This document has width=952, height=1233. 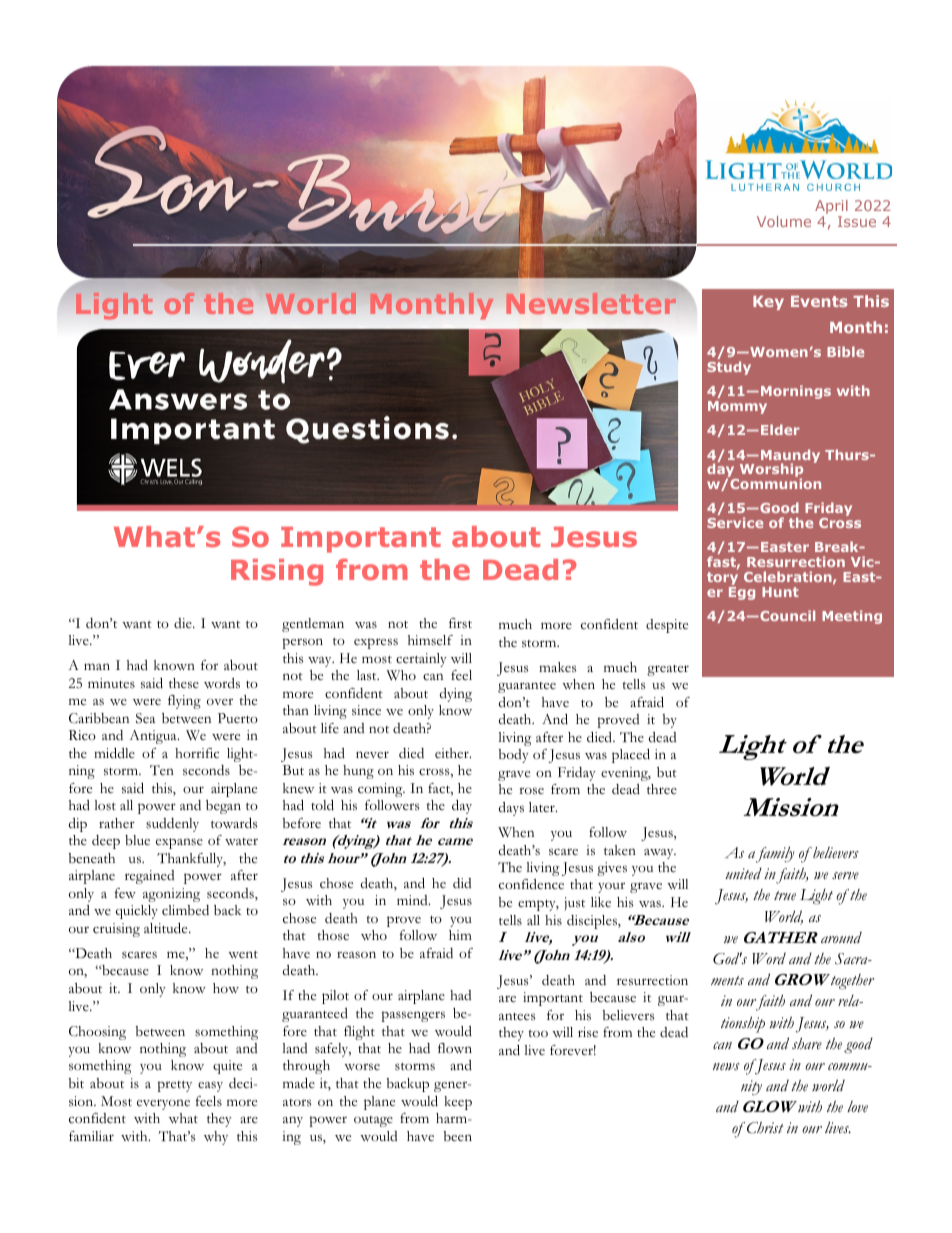 What do you see at coordinates (775, 855) in the document?
I see `family` at bounding box center [775, 855].
